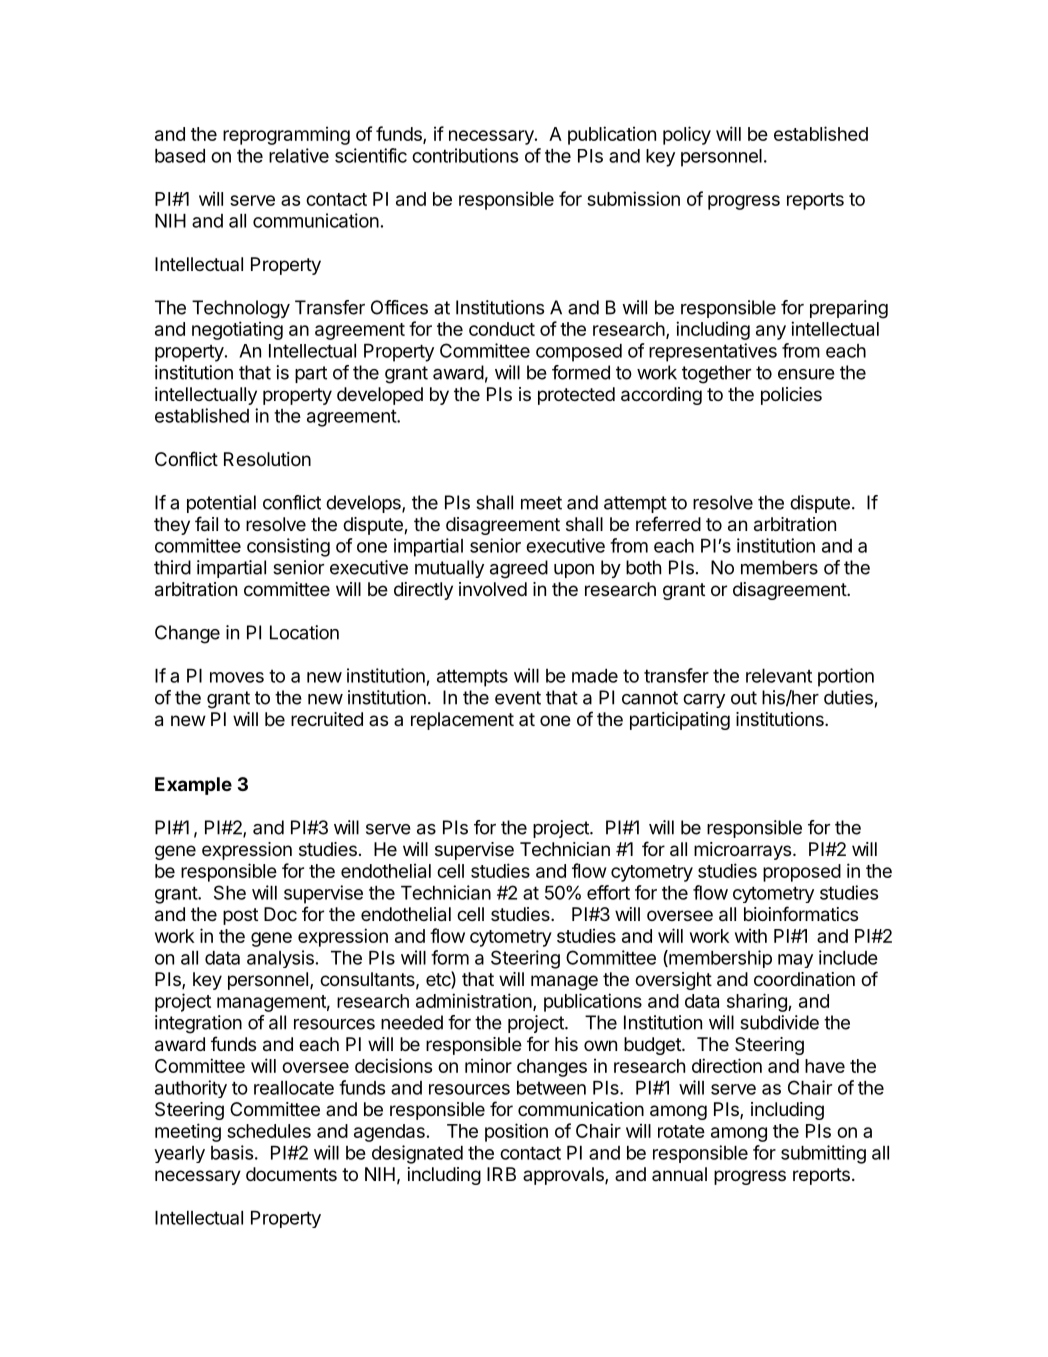 The width and height of the image is (1048, 1357). What do you see at coordinates (668, 523) in the image?
I see `referred` at bounding box center [668, 523].
